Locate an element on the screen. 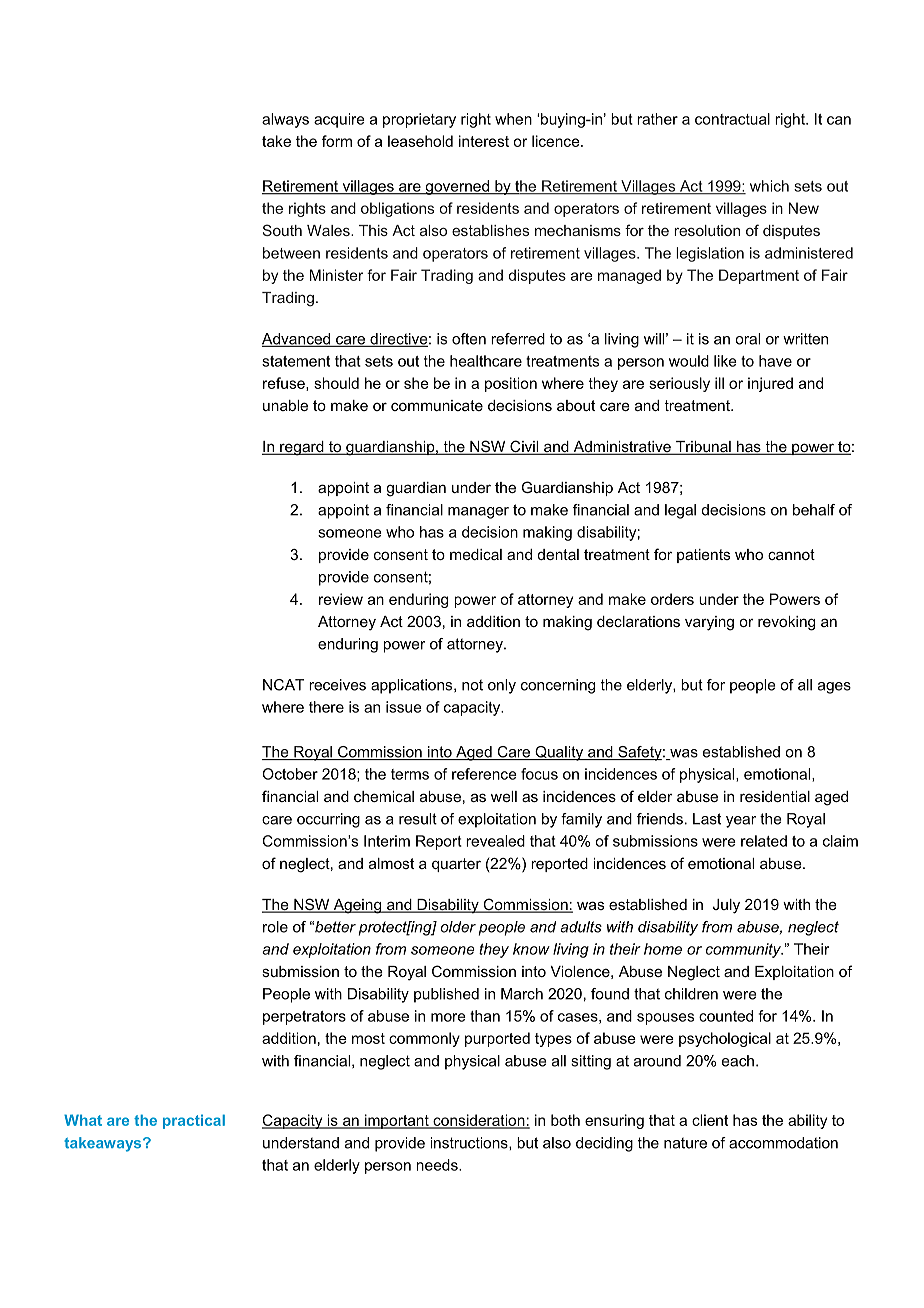  interest is located at coordinates (484, 141).
